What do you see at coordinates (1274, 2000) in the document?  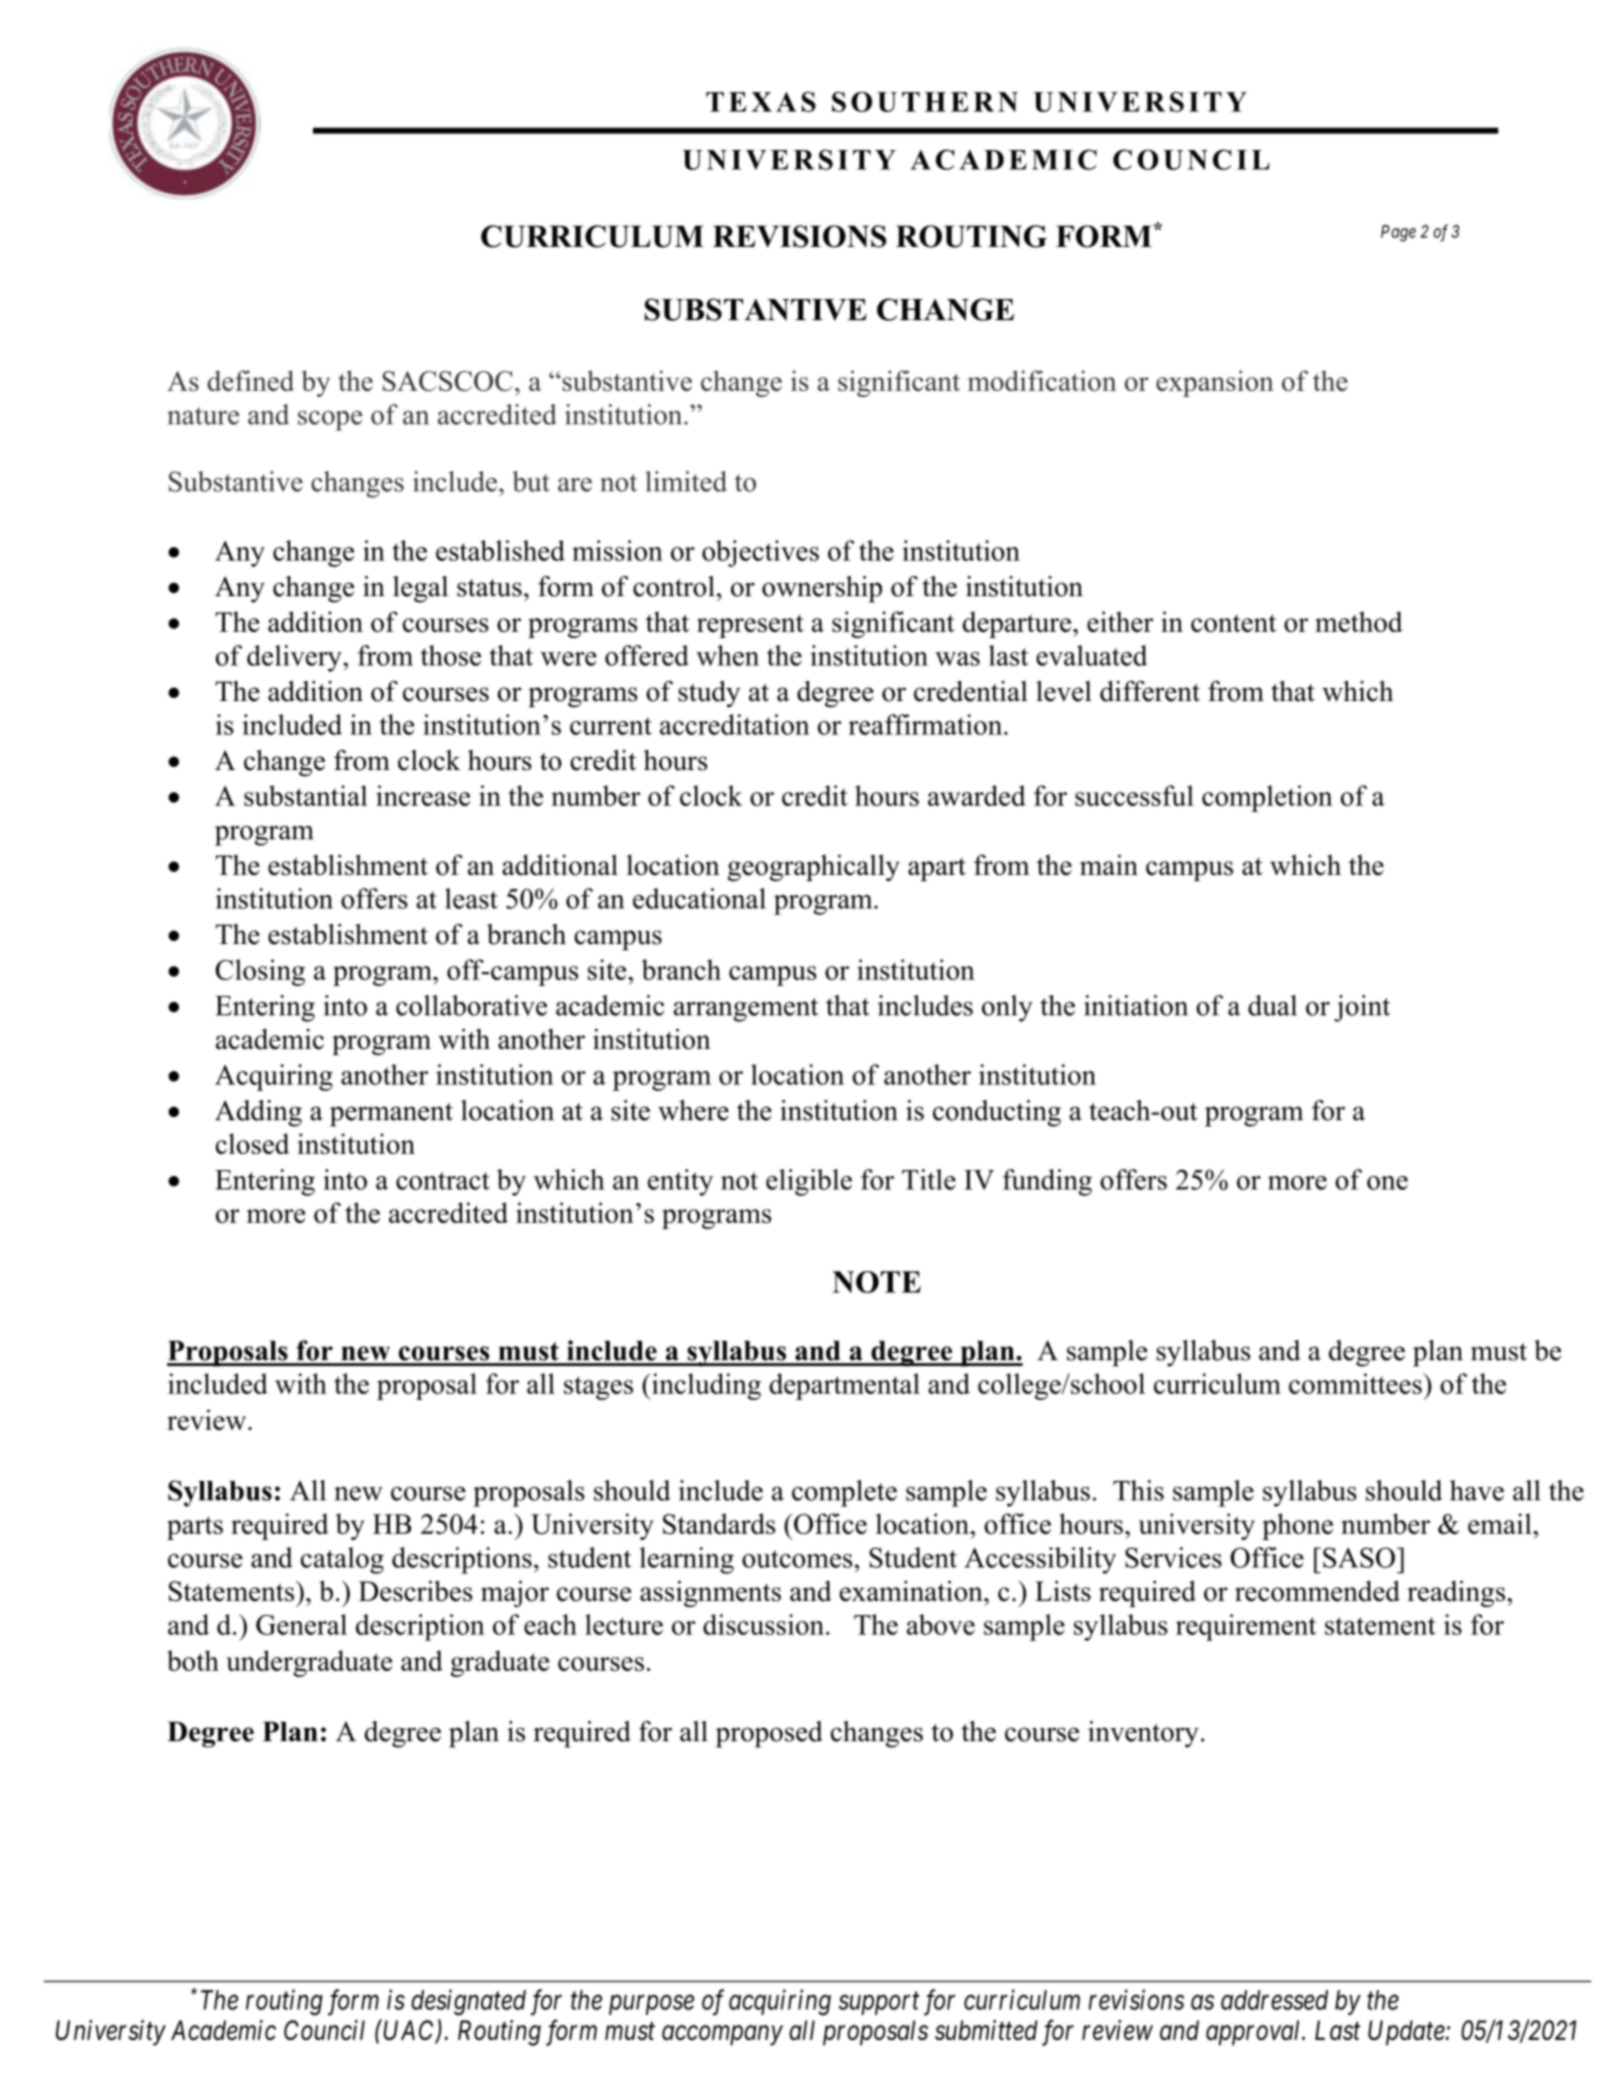 I see `addressed` at bounding box center [1274, 2000].
